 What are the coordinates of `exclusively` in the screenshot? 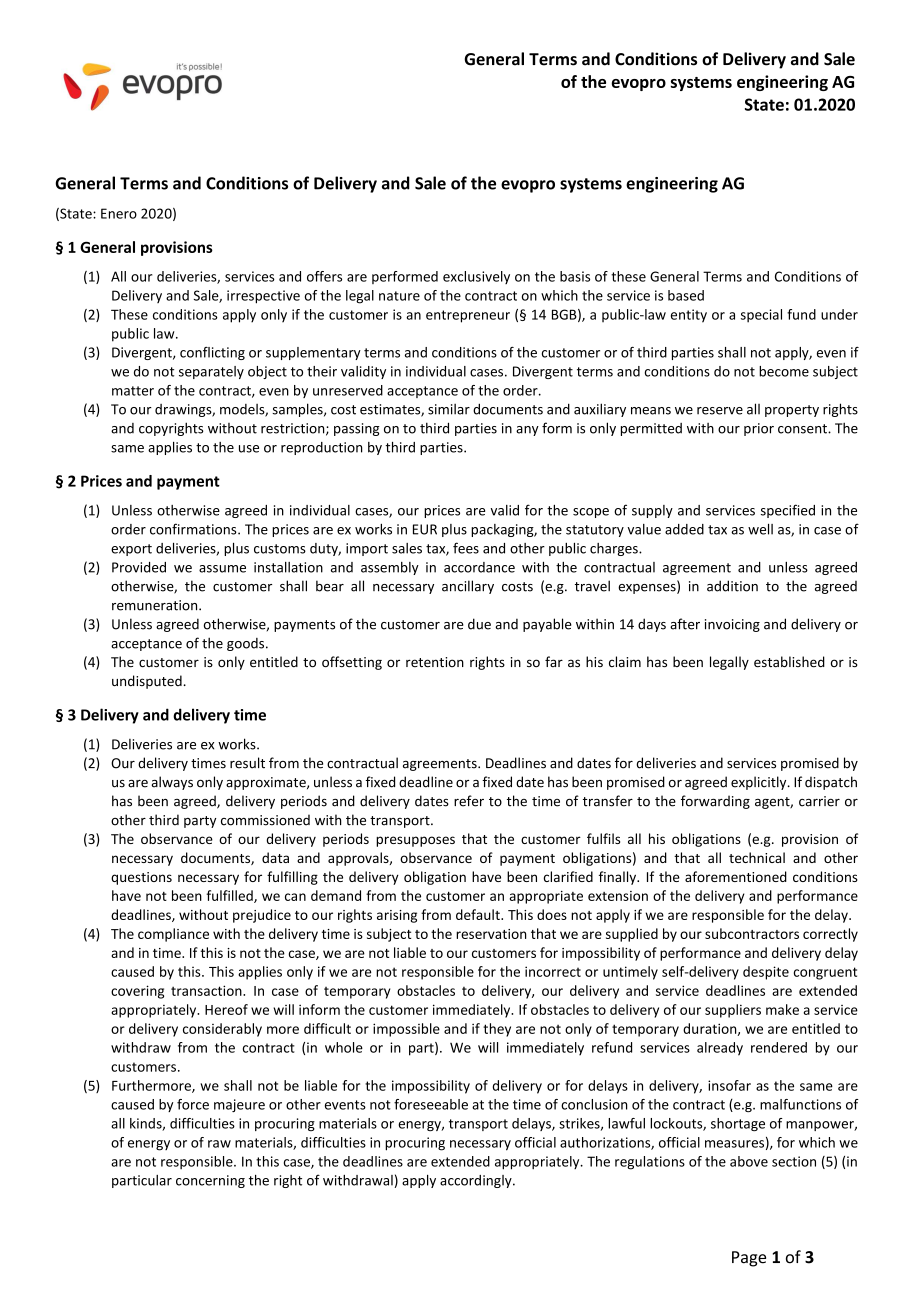 It's located at (476, 277).
